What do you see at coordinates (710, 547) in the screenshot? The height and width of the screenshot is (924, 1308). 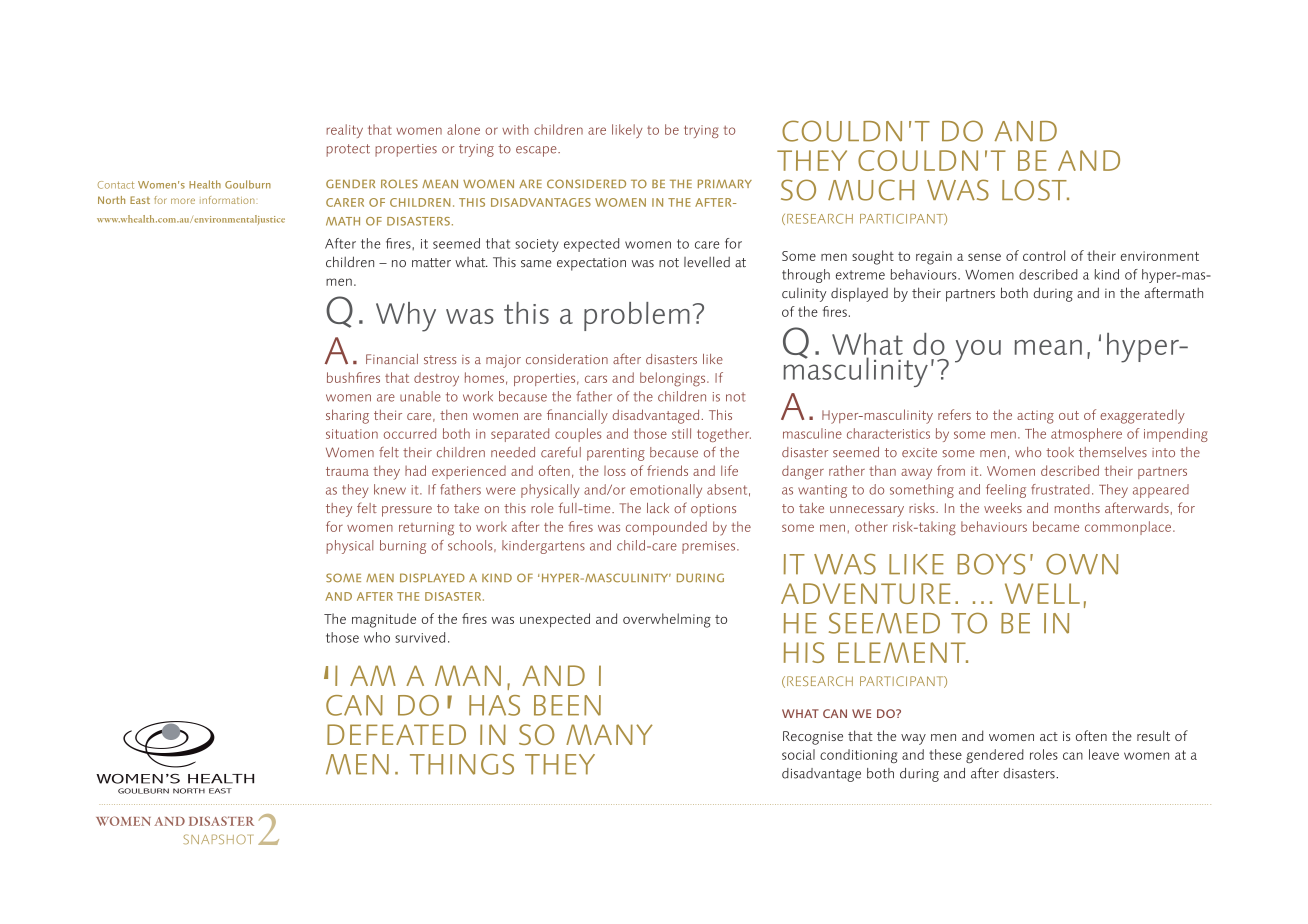 I see `premises` at bounding box center [710, 547].
